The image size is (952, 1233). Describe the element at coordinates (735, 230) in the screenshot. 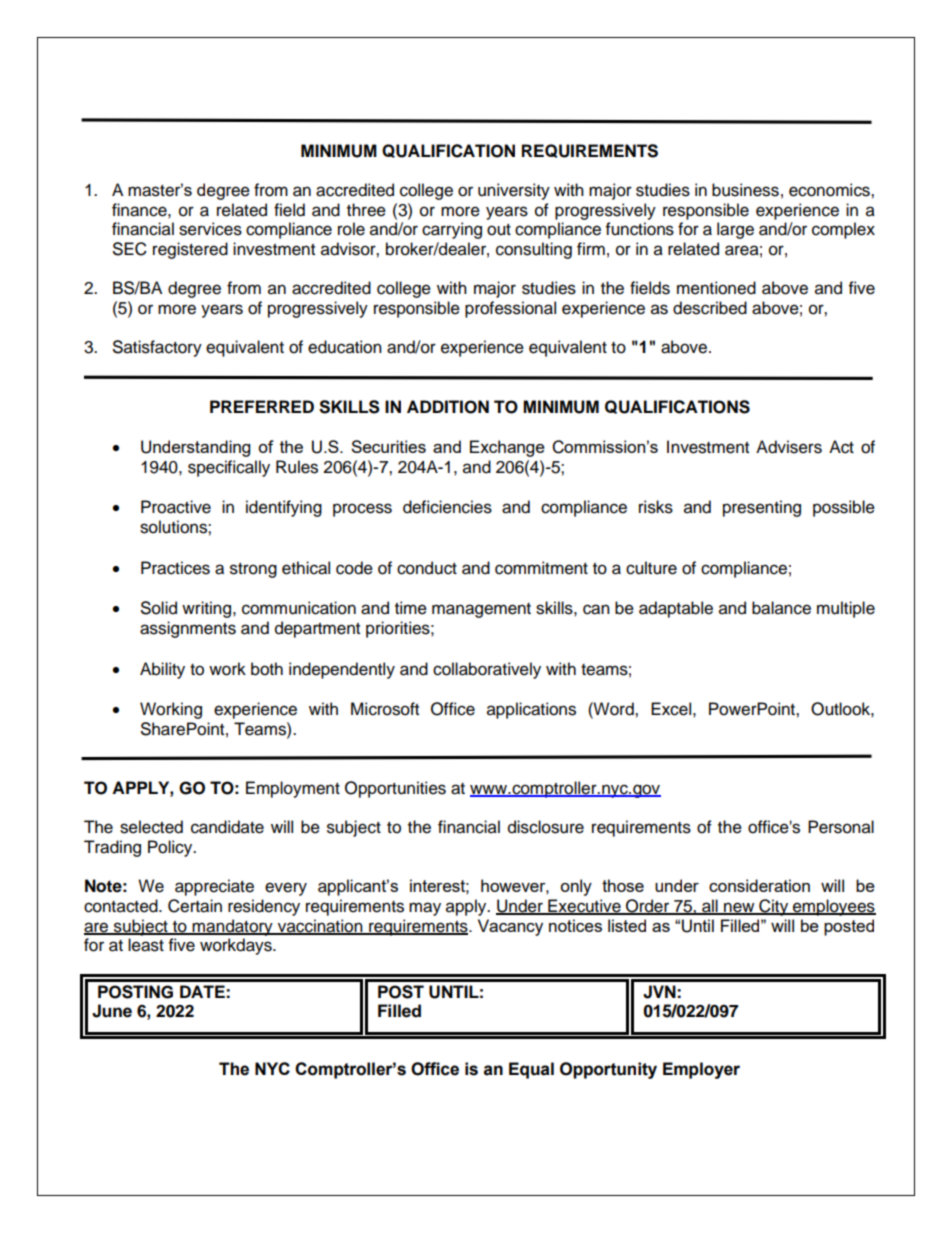

I see `large` at that location.
